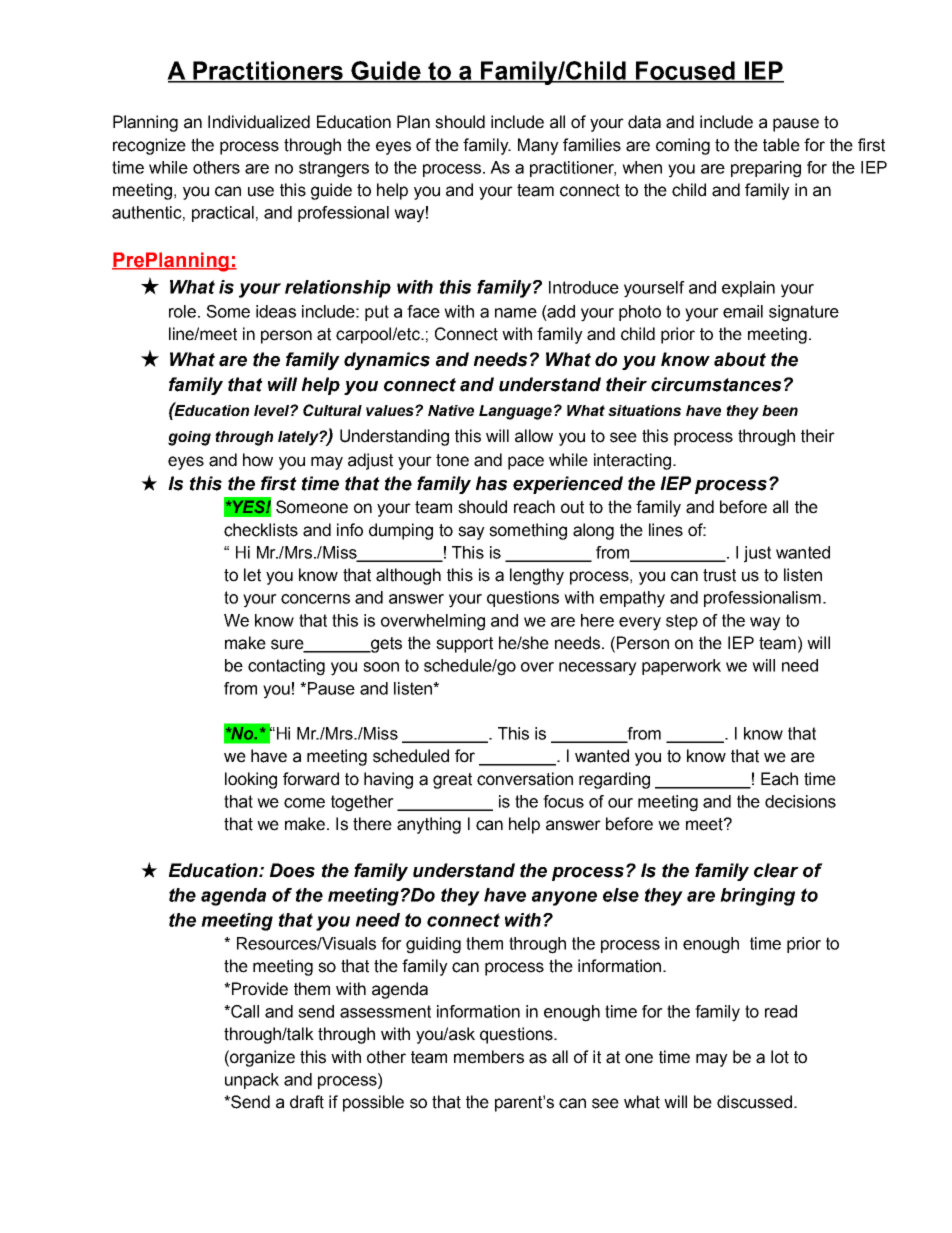 This document has width=952, height=1233. Describe the element at coordinates (452, 781) in the document. I see `great` at that location.
